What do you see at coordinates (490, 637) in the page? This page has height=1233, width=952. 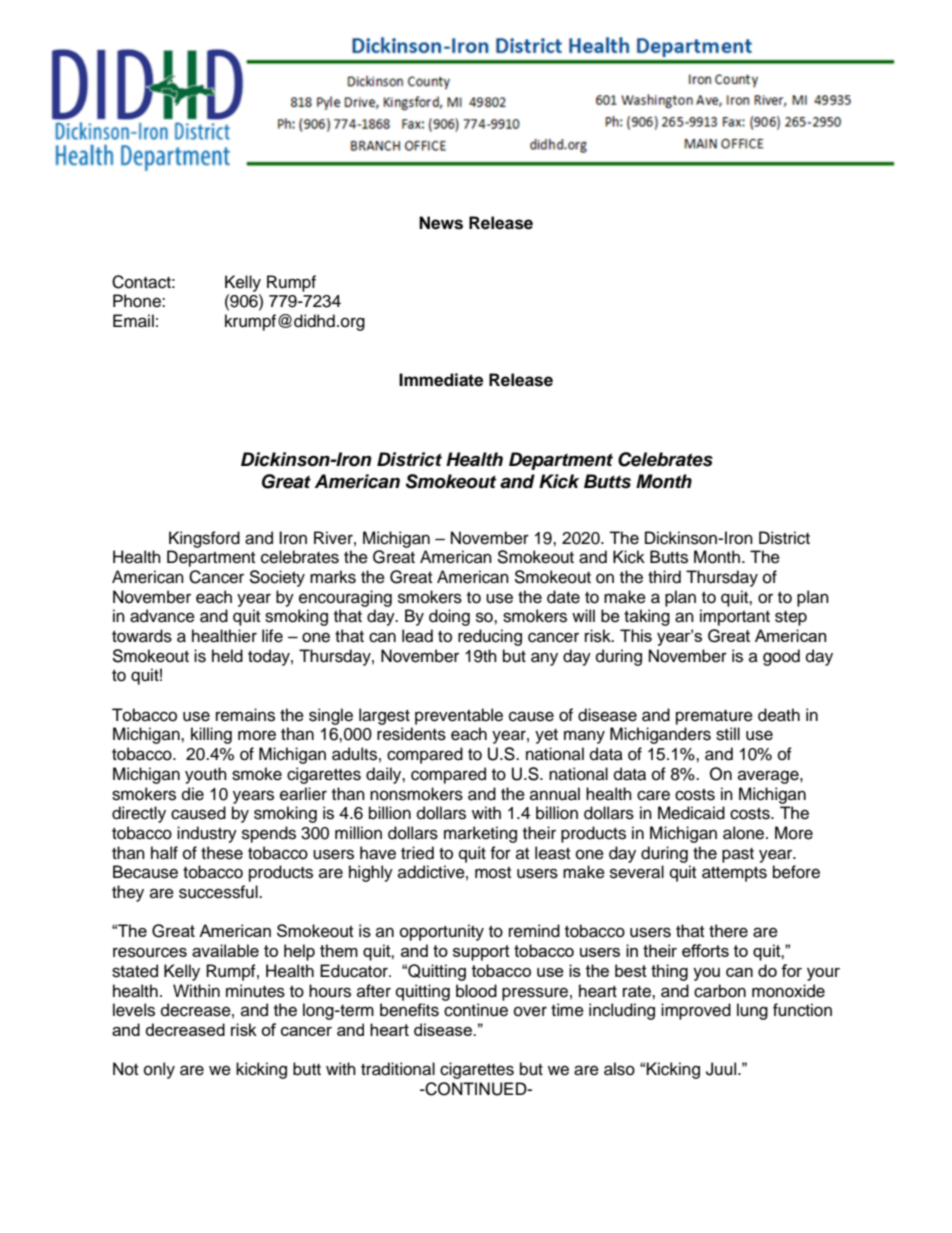 I see `reducing` at bounding box center [490, 637].
